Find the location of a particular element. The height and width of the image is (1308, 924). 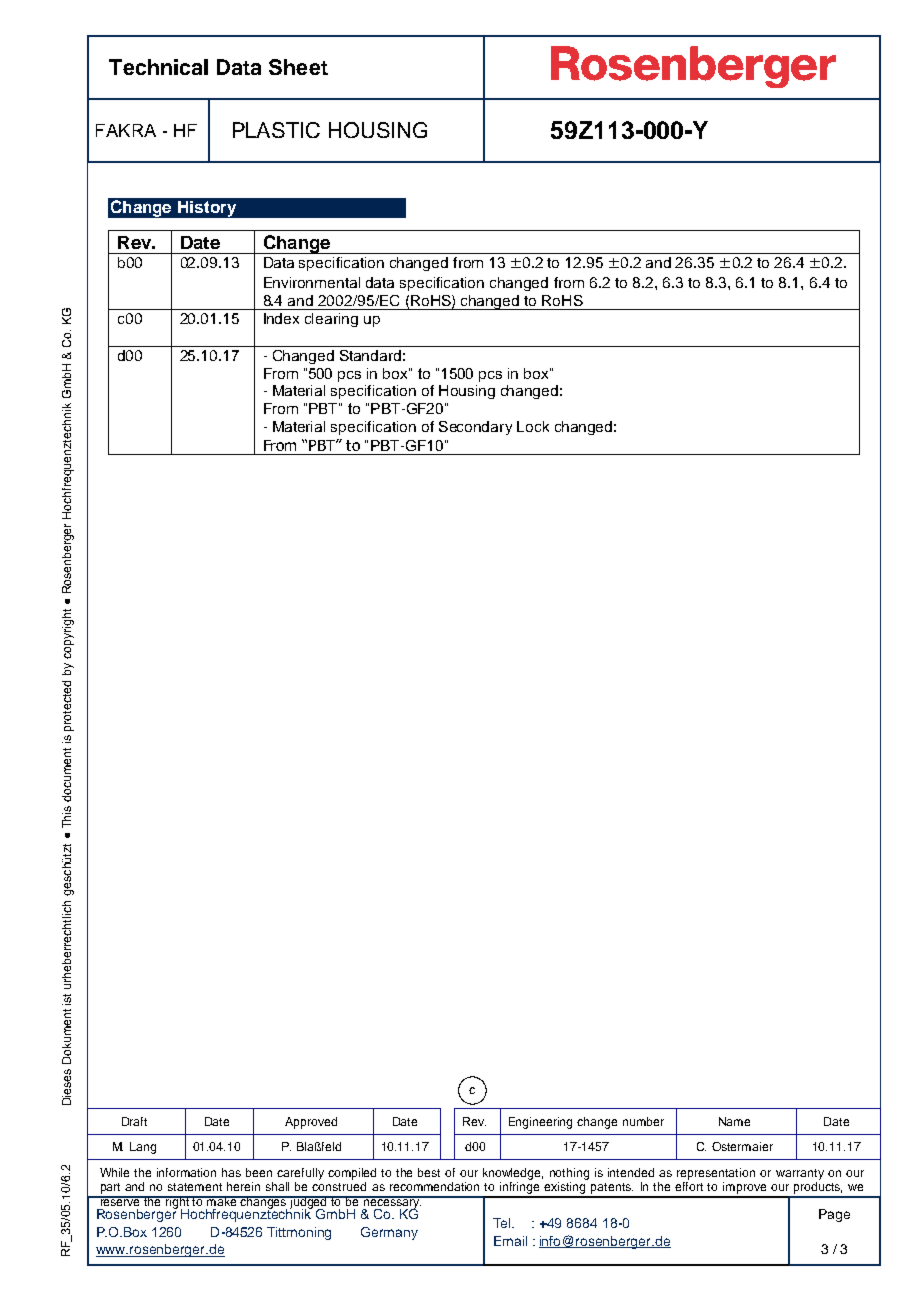

Lock is located at coordinates (533, 426).
